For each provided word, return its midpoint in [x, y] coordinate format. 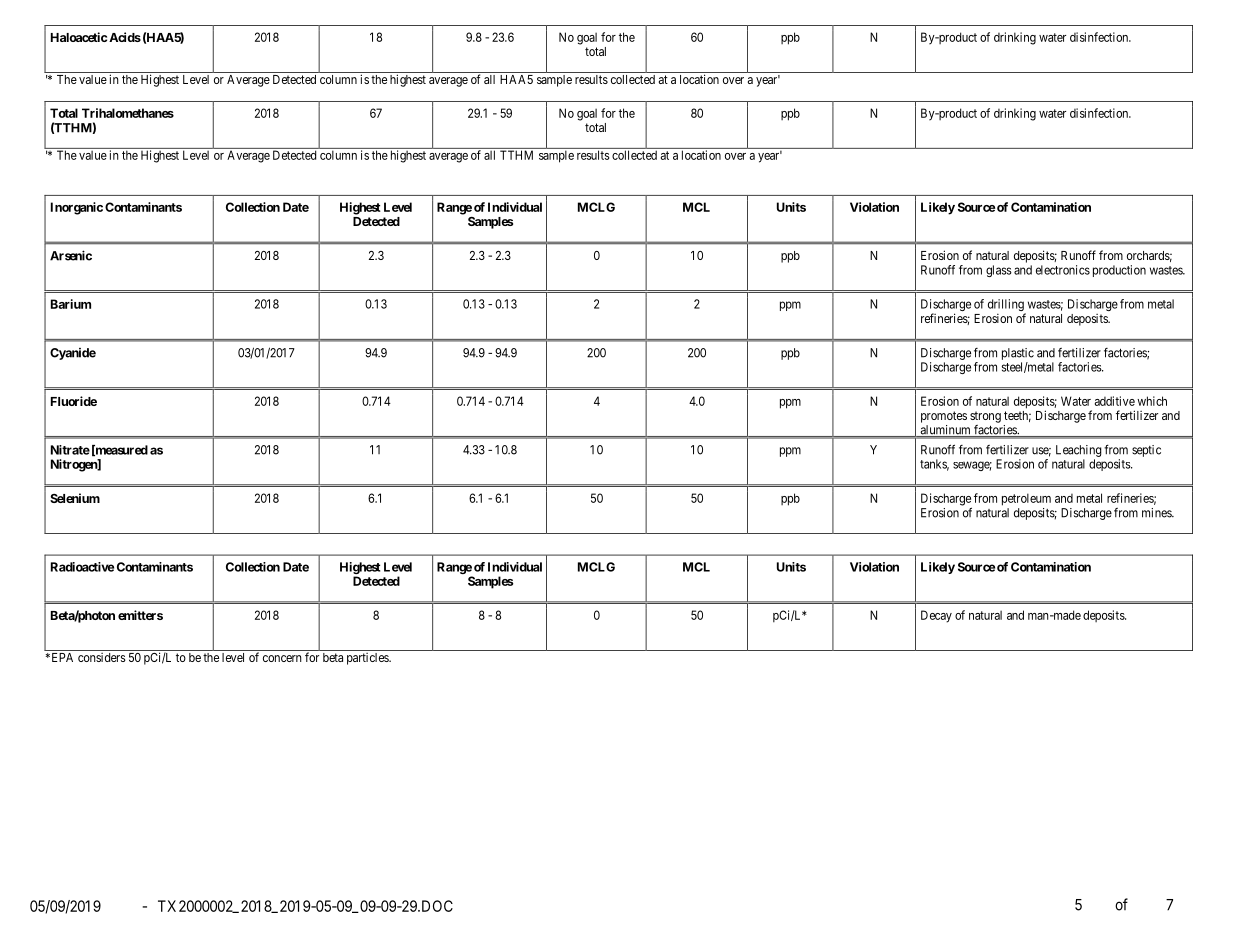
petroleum [1026, 499]
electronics [1063, 270]
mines [1157, 513]
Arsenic [71, 255]
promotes [944, 417]
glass [999, 271]
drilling [1007, 306]
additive [1115, 401]
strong [985, 417]
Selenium [75, 498]
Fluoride [74, 401]
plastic [1018, 354]
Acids [125, 37]
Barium [71, 304]
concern [282, 658]
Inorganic [77, 208]
